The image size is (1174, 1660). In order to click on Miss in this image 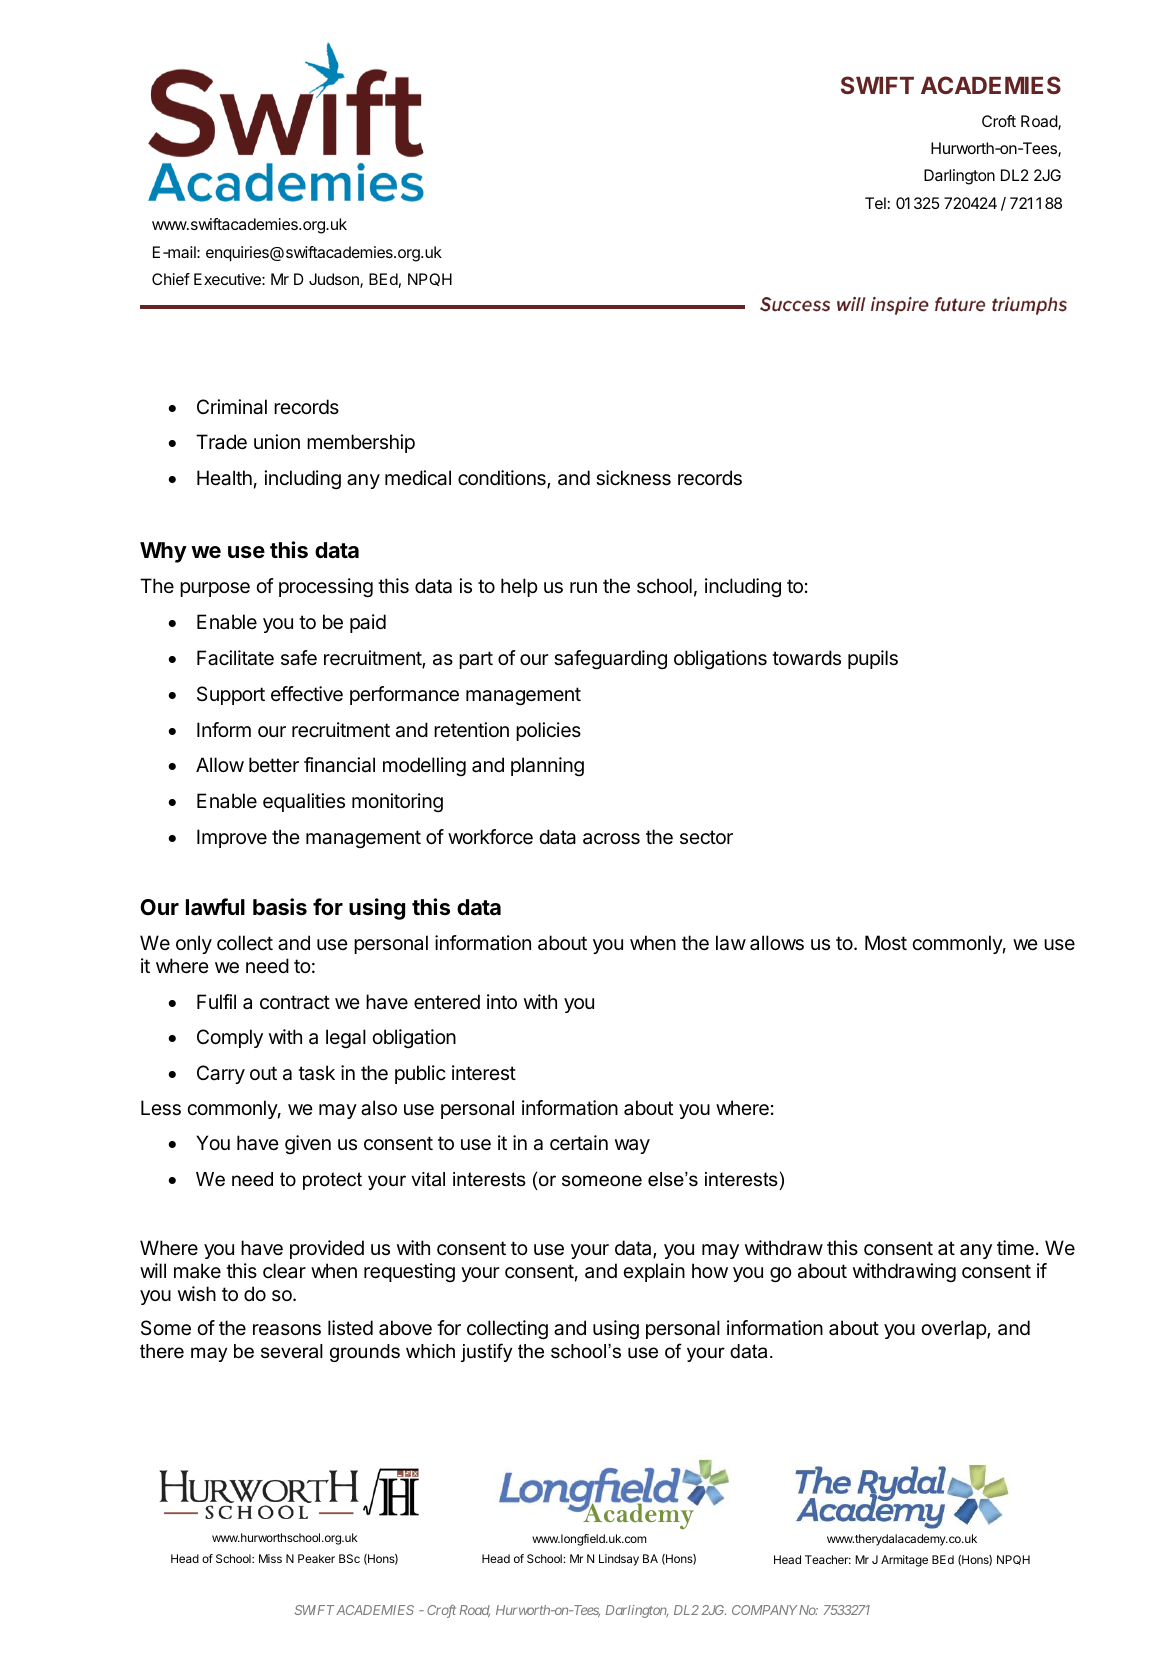, I will do `click(270, 1558)`.
